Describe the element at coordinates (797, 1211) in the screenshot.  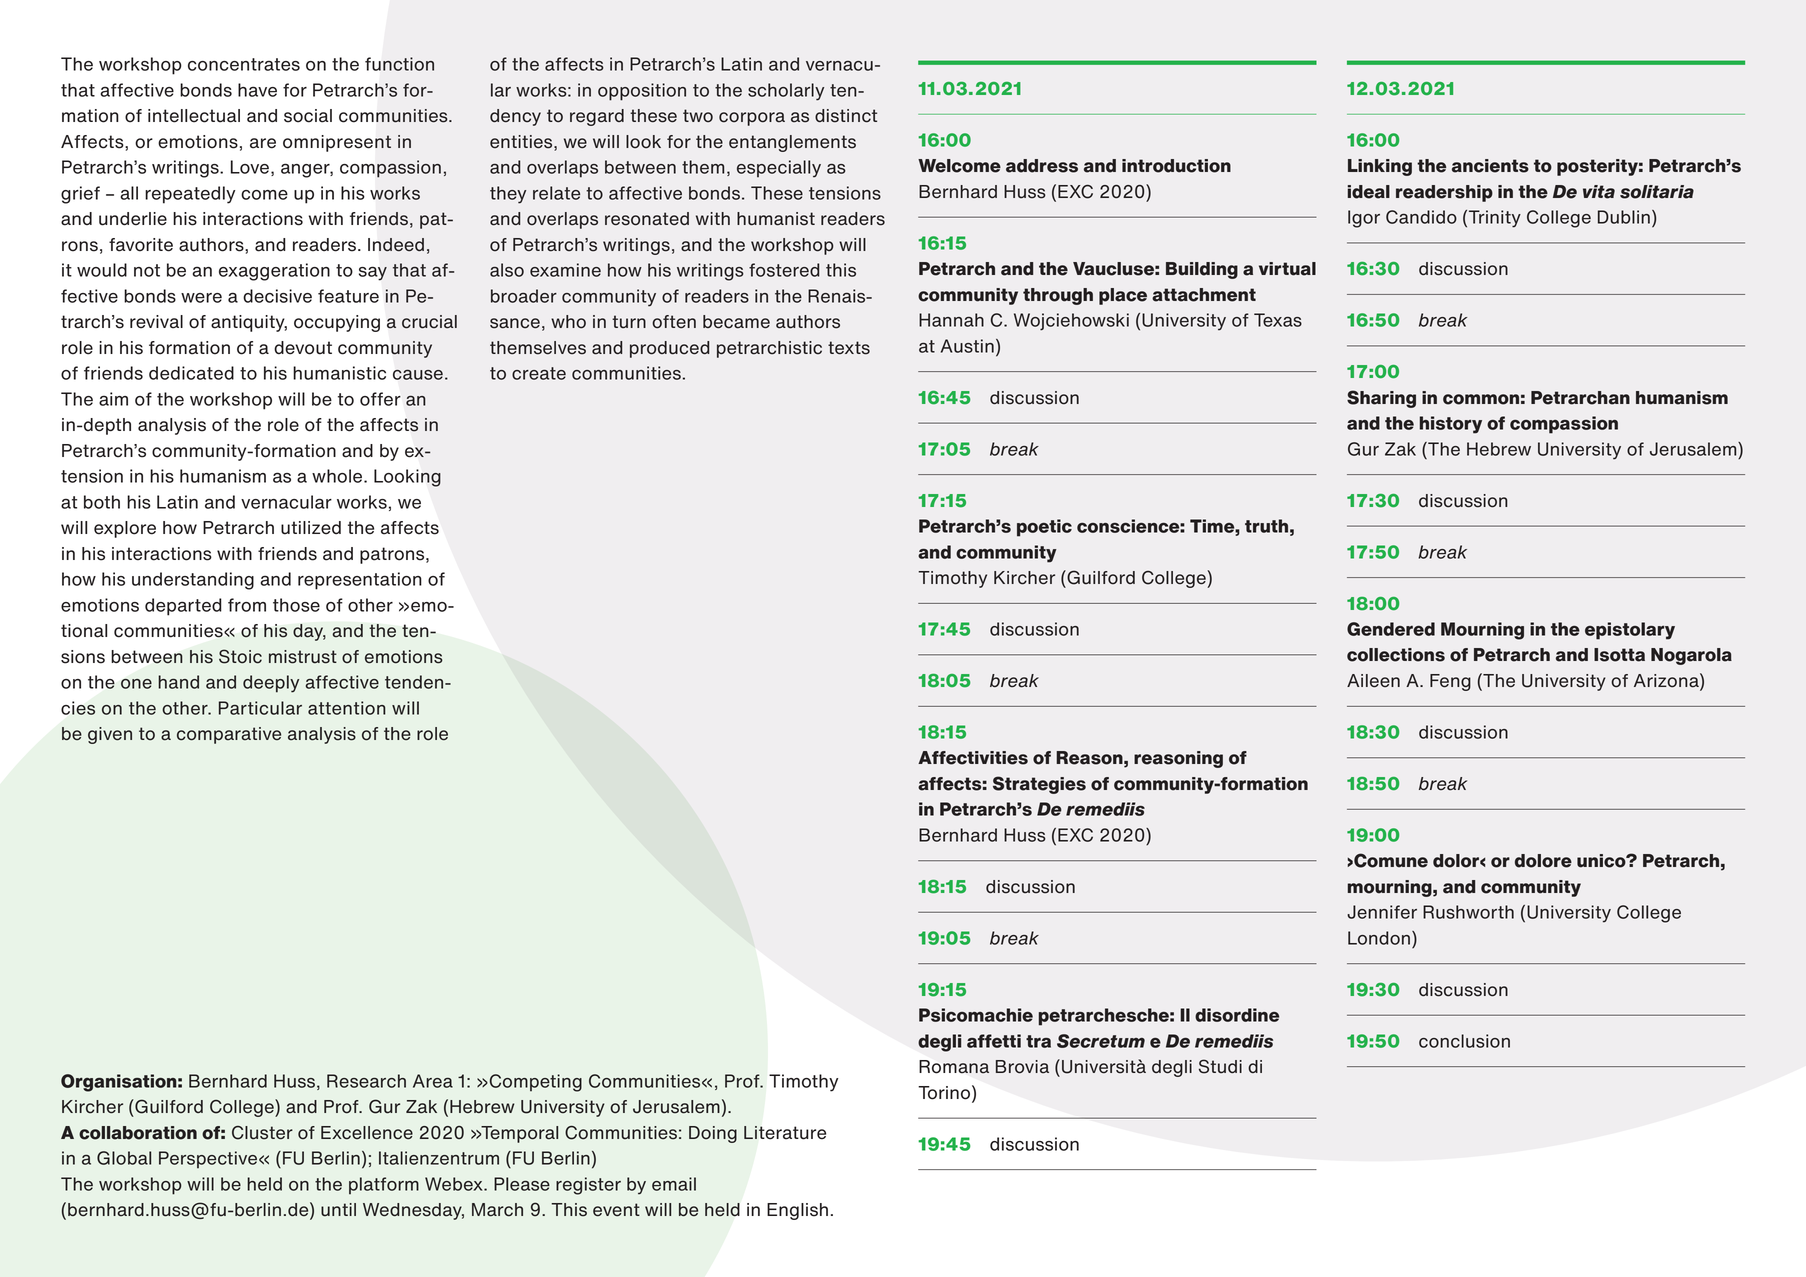
I see `English` at that location.
